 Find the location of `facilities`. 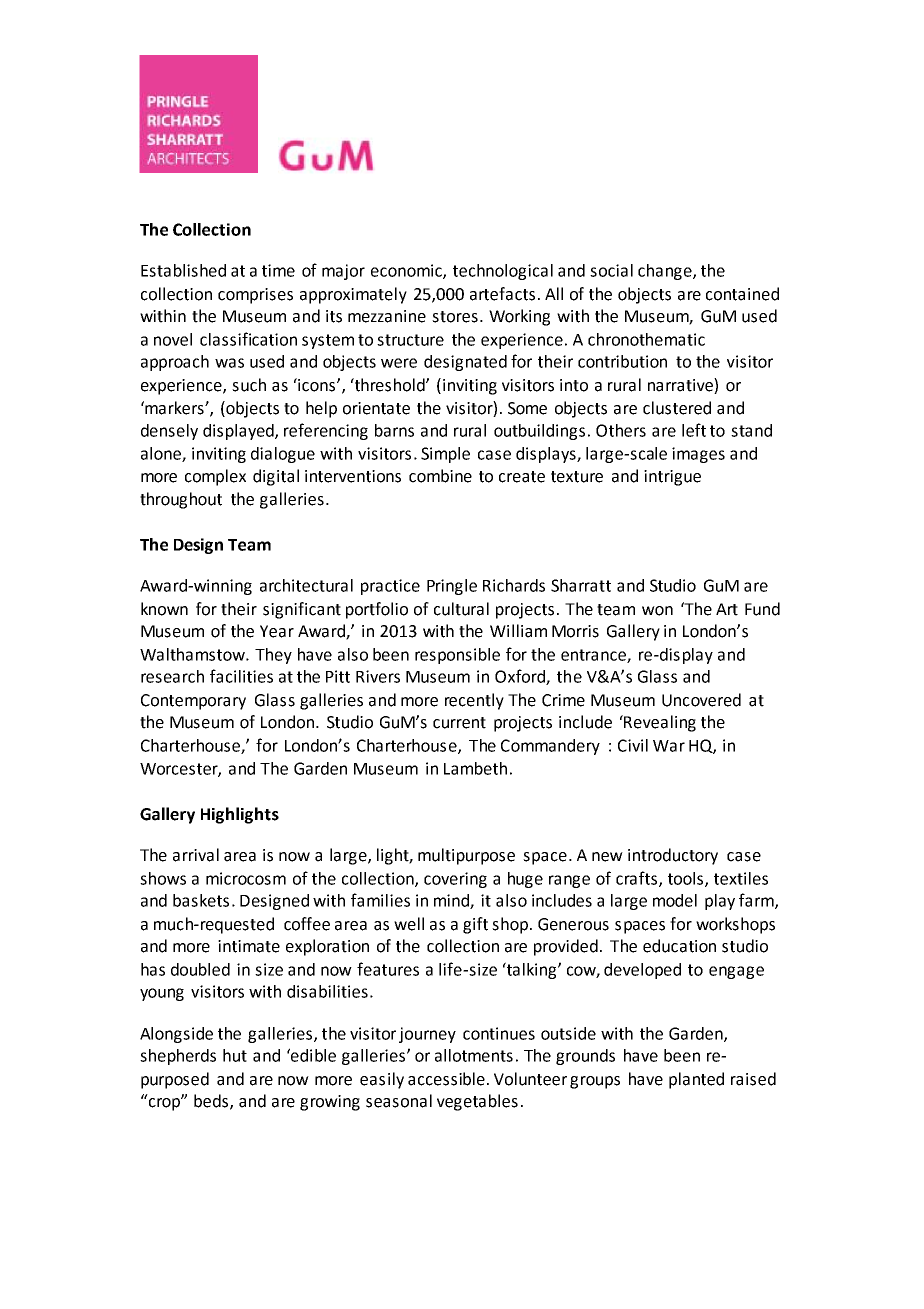

facilities is located at coordinates (241, 676).
